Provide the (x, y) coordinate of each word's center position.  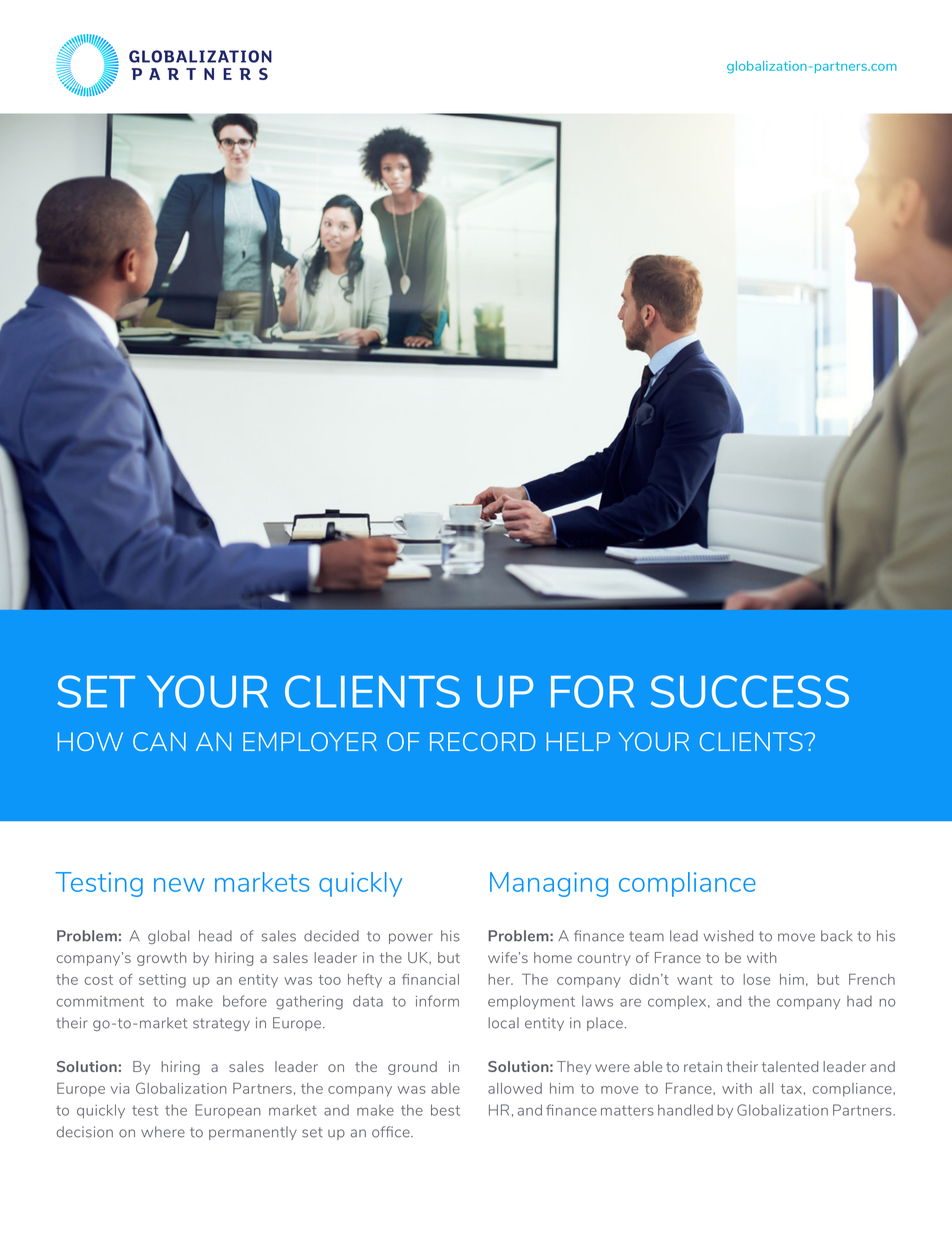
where (163, 1132)
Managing (549, 884)
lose (756, 979)
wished (728, 936)
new (179, 885)
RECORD (482, 741)
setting (162, 981)
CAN (159, 741)
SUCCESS (750, 691)
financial (430, 979)
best (445, 1110)
